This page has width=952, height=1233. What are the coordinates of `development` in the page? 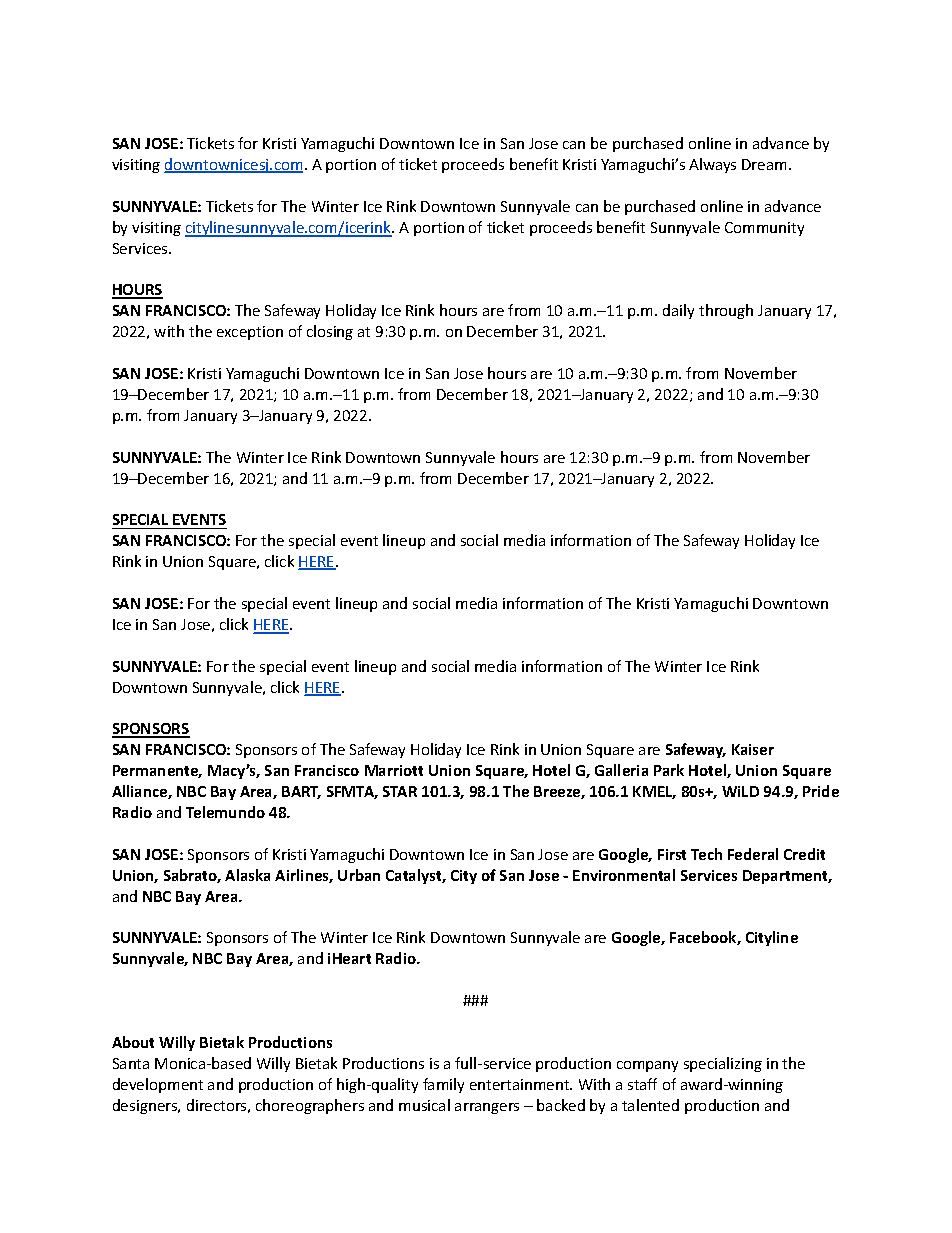 It's located at (158, 1085).
